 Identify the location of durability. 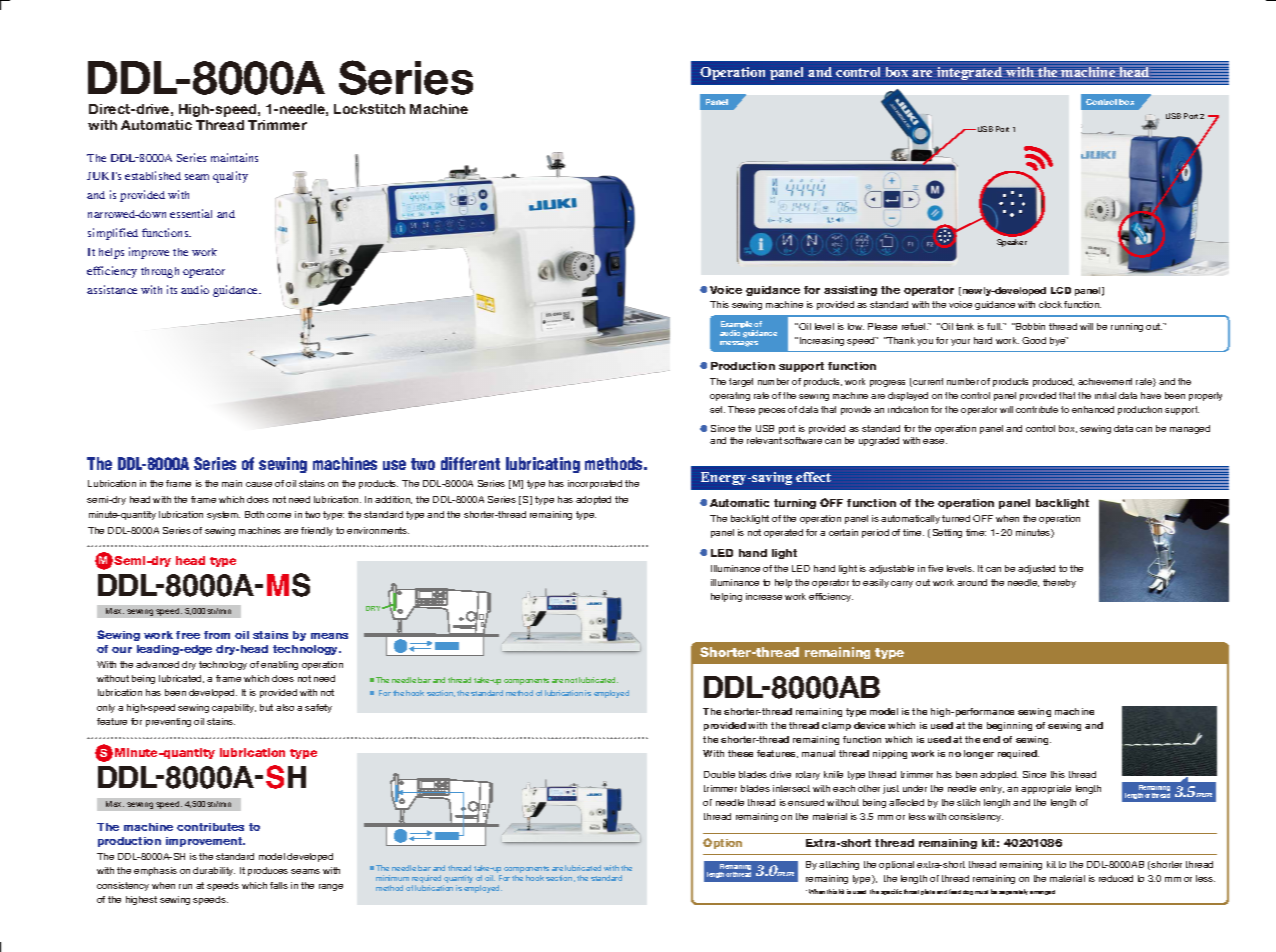
(214, 871).
